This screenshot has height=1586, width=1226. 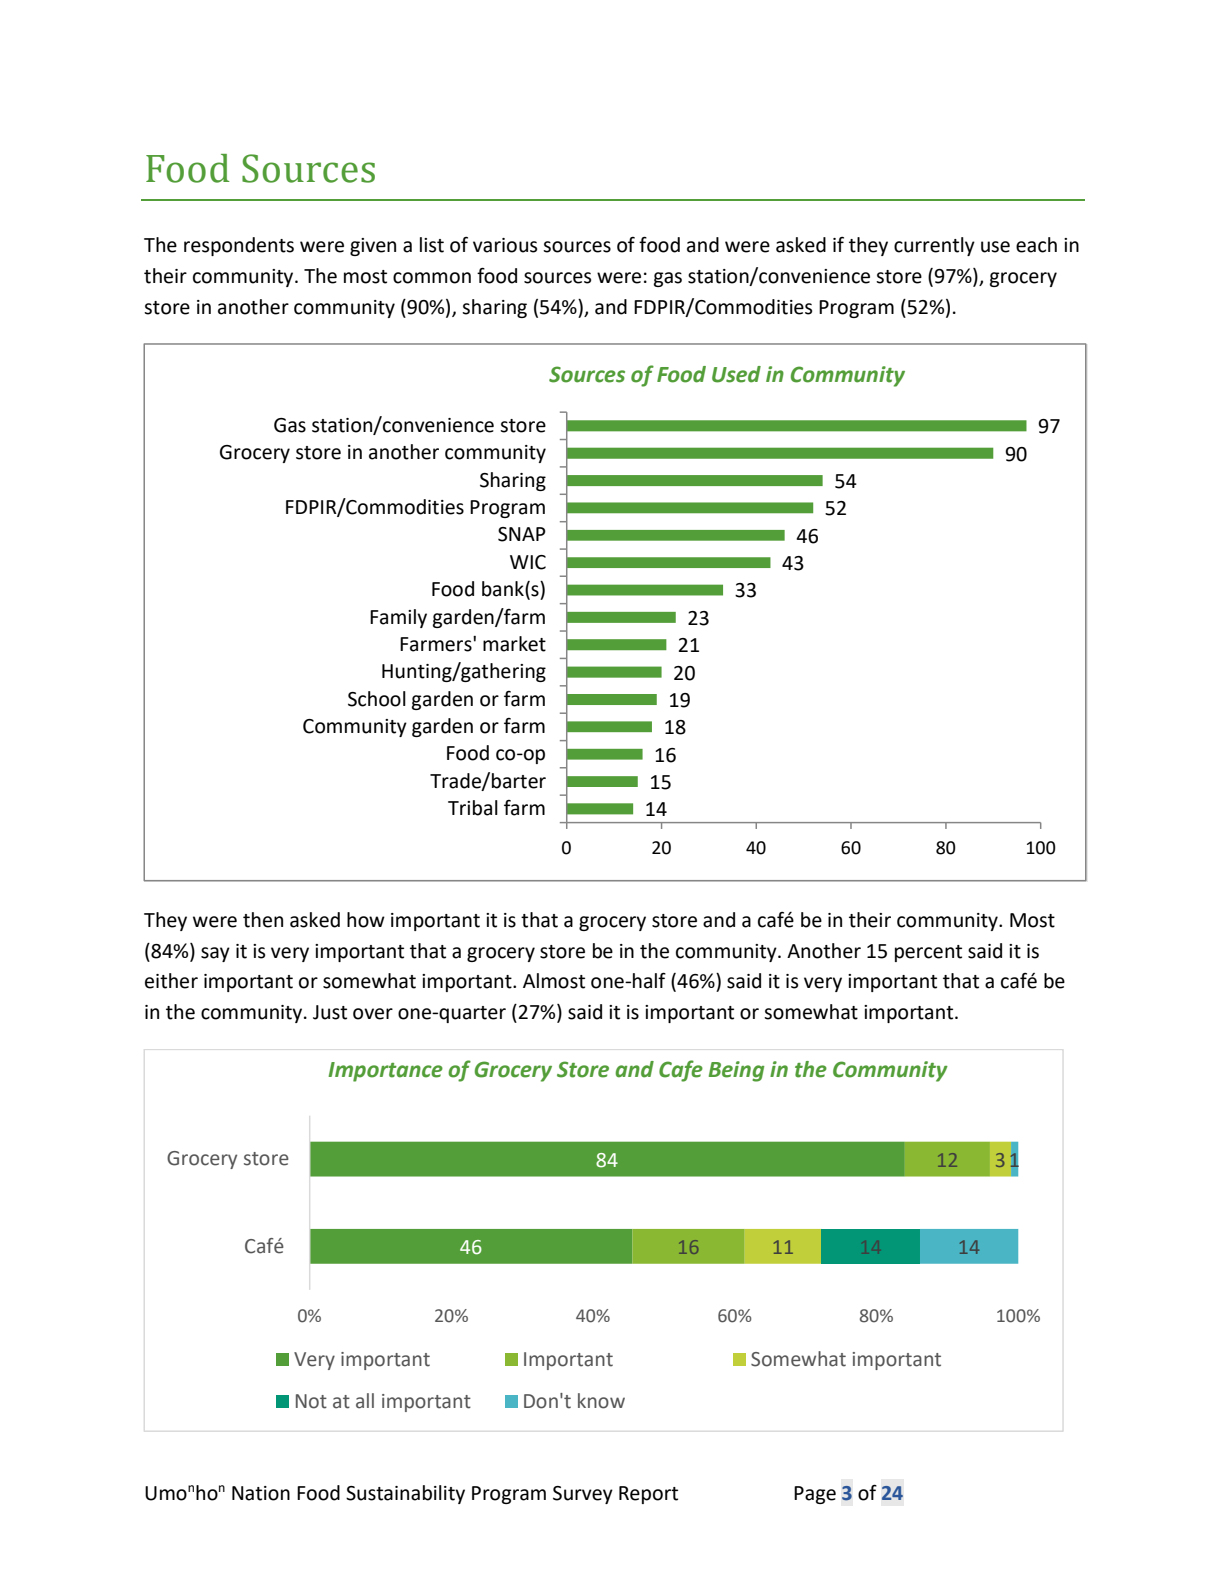 I want to click on percent, so click(x=928, y=953).
